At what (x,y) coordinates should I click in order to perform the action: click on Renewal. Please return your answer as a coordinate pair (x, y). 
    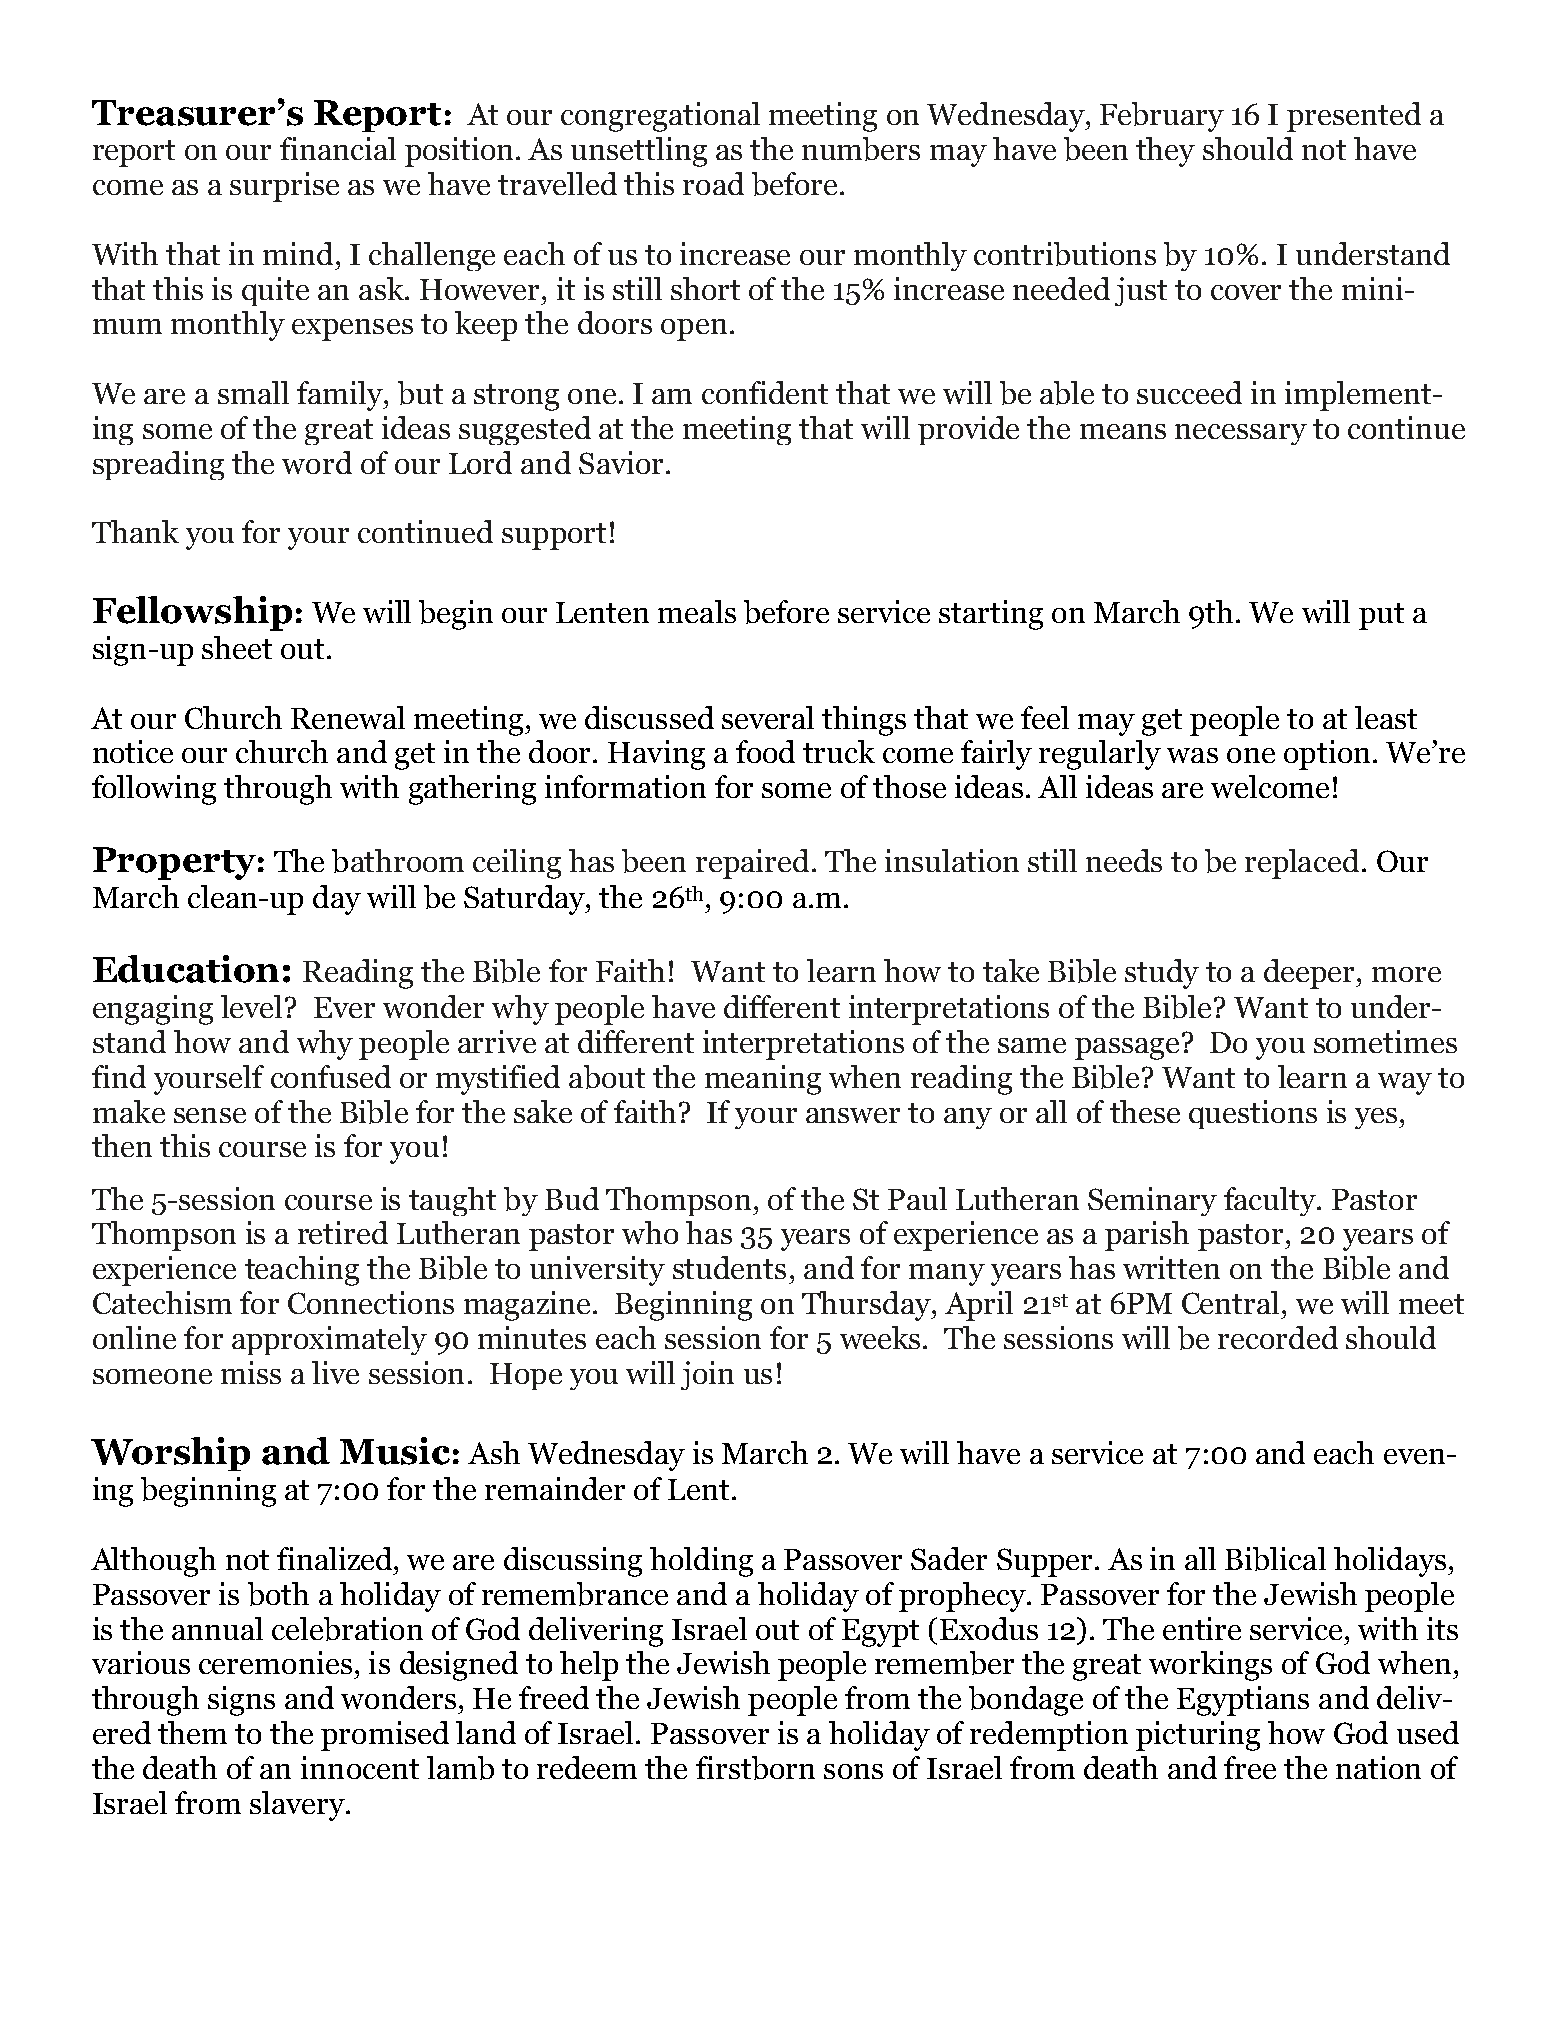
    Looking at the image, I should click on (348, 717).
